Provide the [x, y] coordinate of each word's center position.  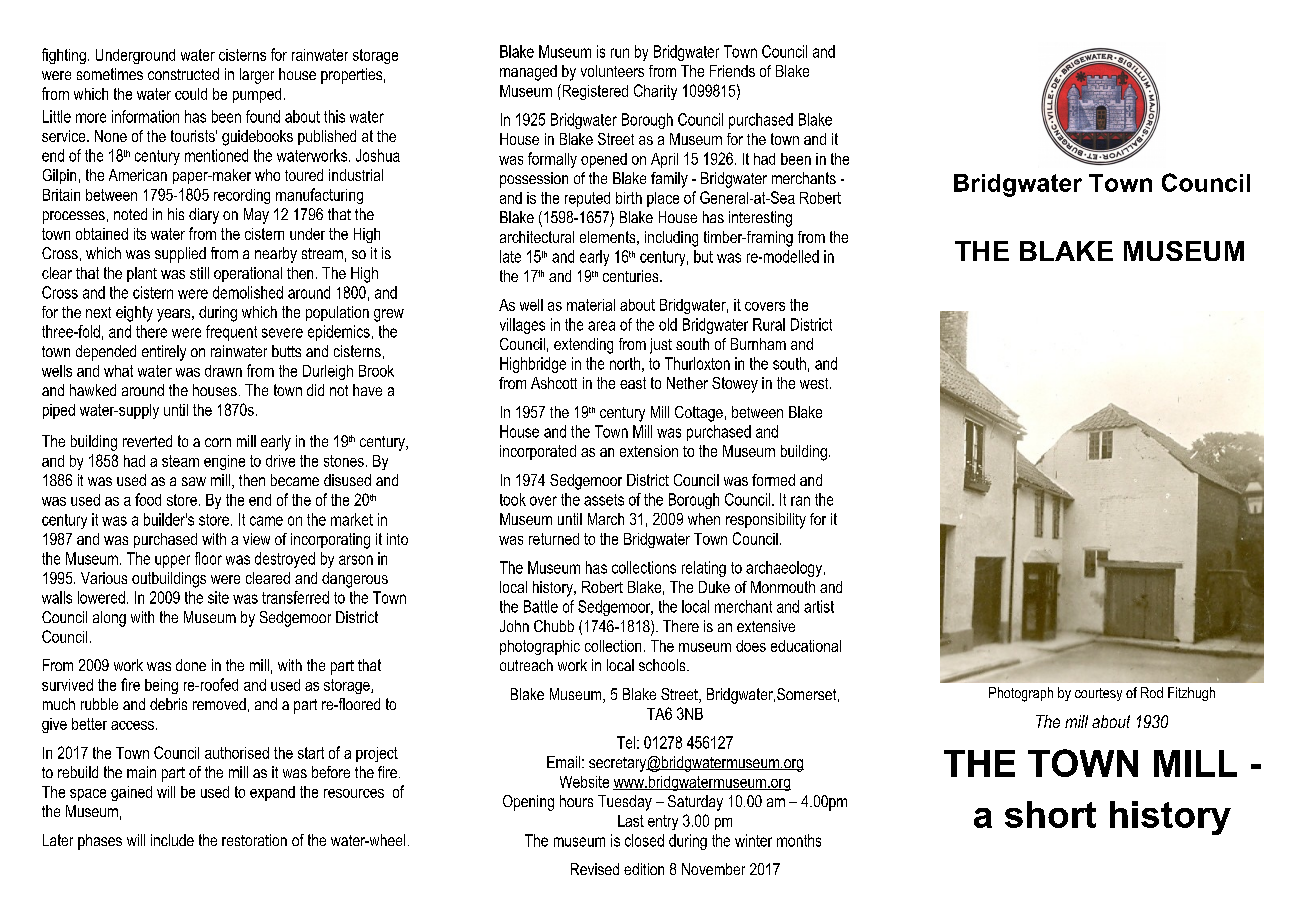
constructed [183, 74]
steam [180, 461]
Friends [732, 71]
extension [649, 451]
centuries [632, 276]
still [199, 273]
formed [773, 480]
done [191, 665]
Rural [769, 324]
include [172, 840]
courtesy [1098, 694]
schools [663, 665]
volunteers [612, 71]
